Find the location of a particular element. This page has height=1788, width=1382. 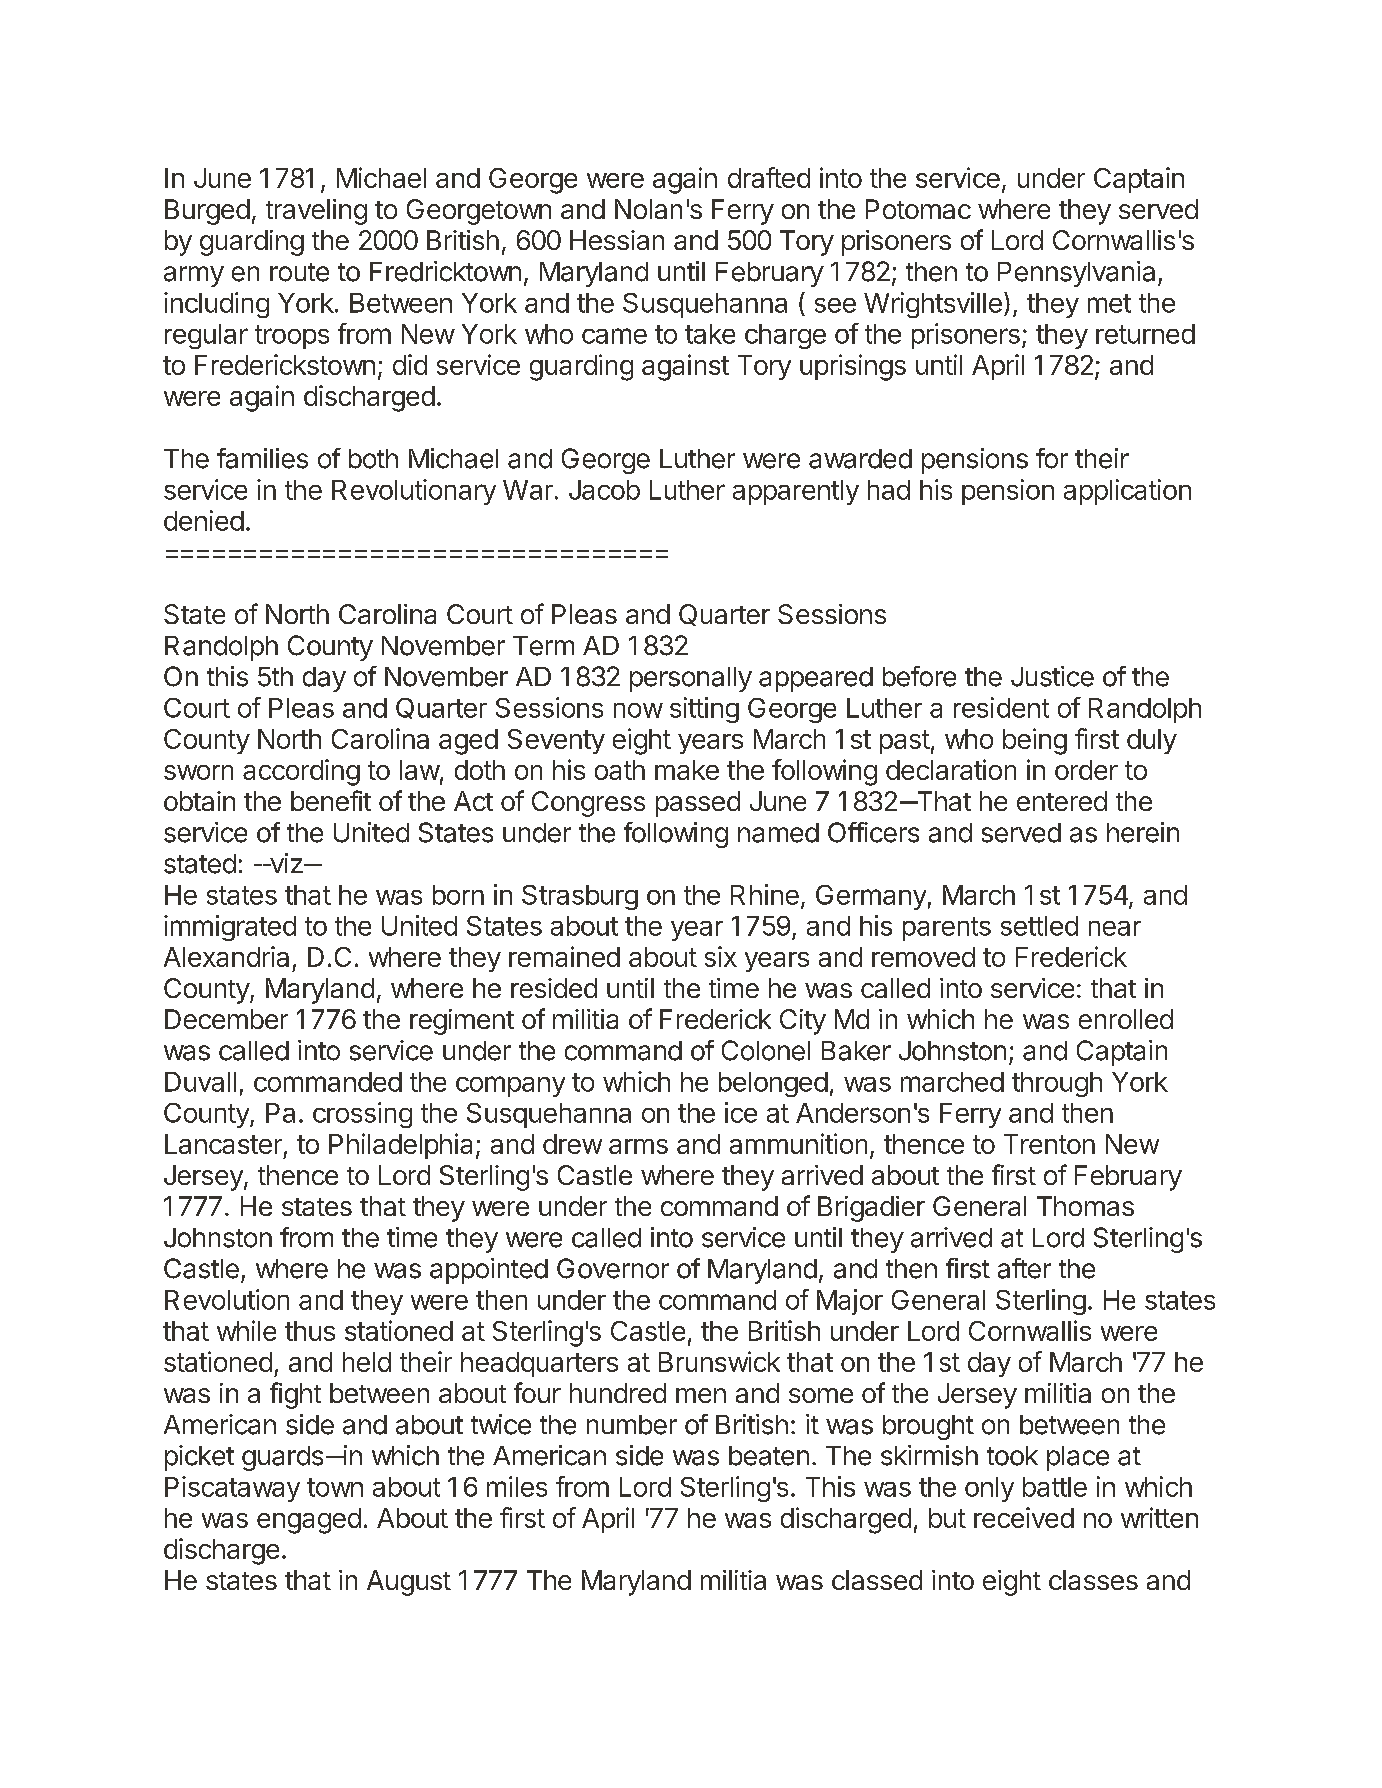

settled is located at coordinates (1039, 926).
